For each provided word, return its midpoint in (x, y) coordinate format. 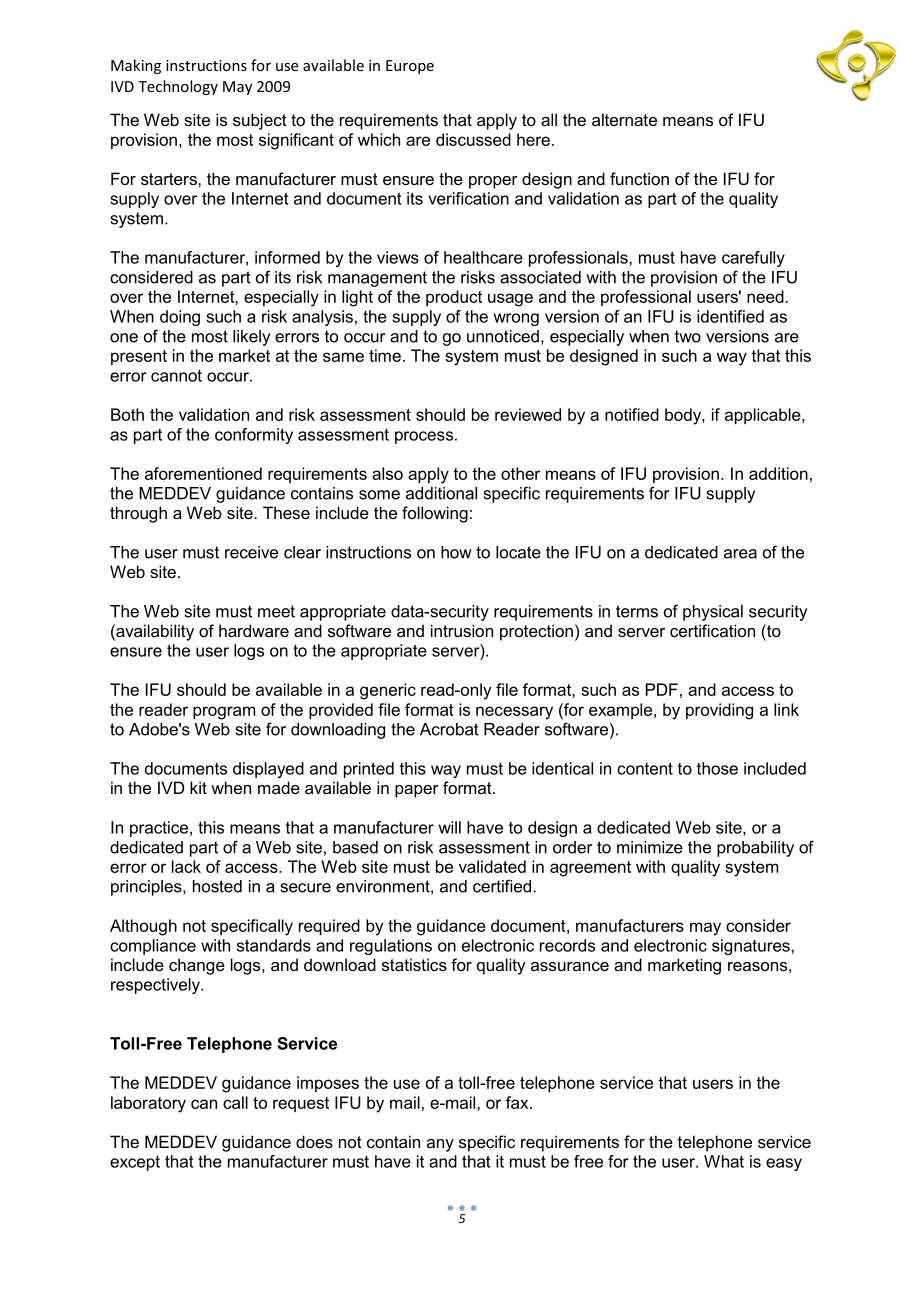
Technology (178, 87)
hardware (254, 630)
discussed (473, 139)
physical (713, 613)
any (440, 1145)
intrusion (462, 630)
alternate (624, 119)
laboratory (148, 1104)
